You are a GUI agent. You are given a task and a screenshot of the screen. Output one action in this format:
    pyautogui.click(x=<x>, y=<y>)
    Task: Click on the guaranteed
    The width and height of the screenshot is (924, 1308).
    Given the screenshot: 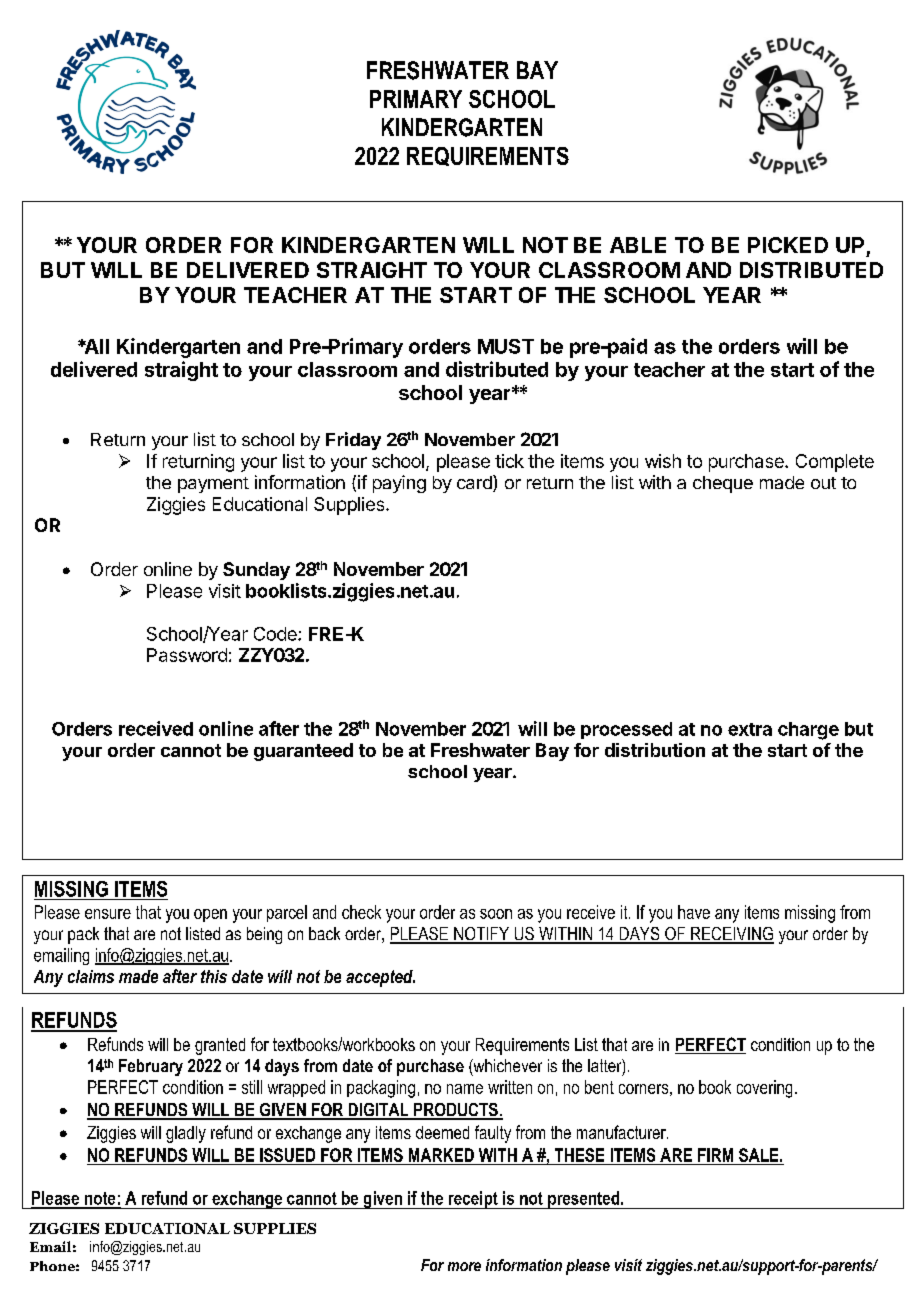 What is the action you would take?
    pyautogui.click(x=303, y=752)
